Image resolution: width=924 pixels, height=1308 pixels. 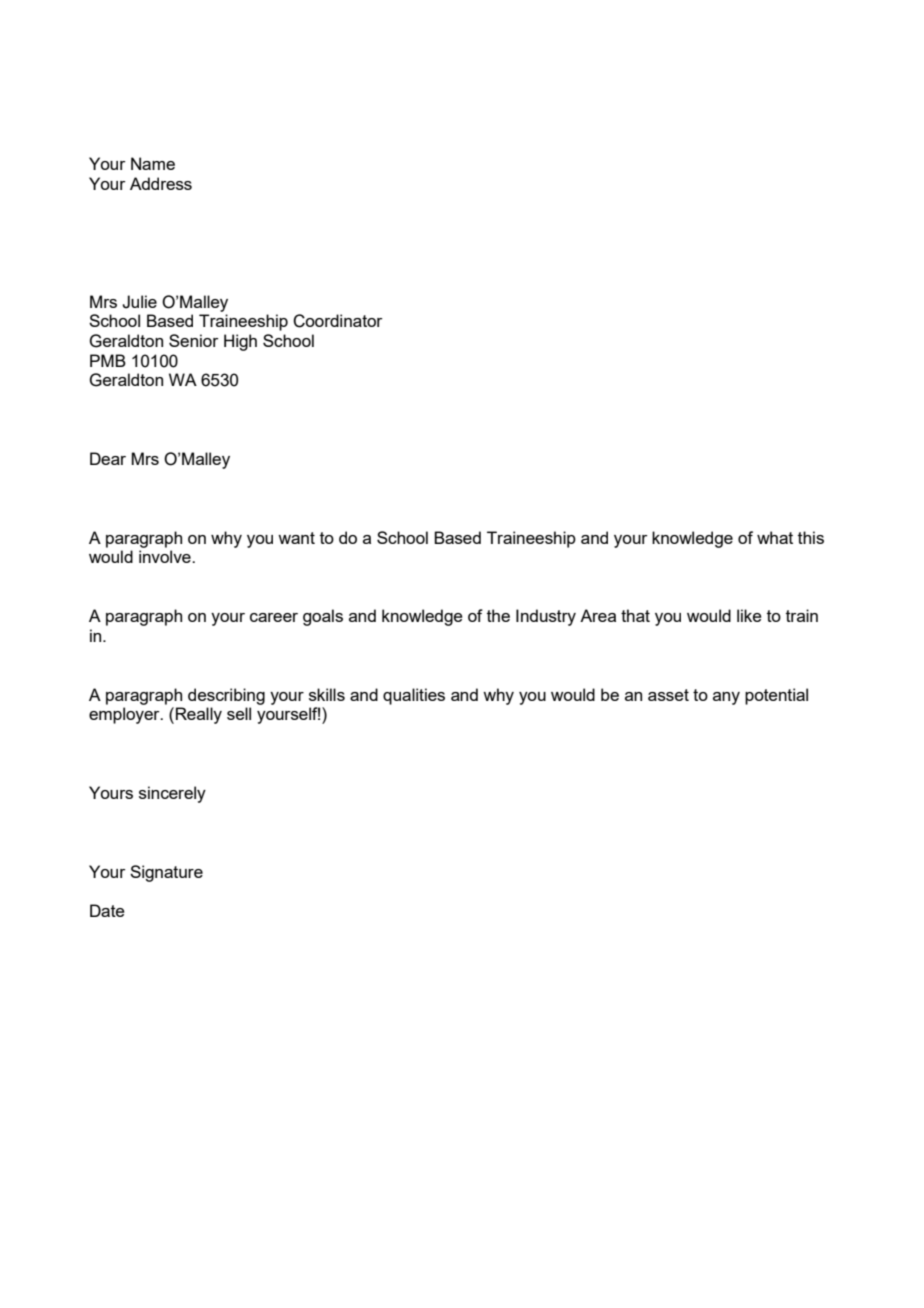 What do you see at coordinates (166, 873) in the page?
I see `Signature` at bounding box center [166, 873].
